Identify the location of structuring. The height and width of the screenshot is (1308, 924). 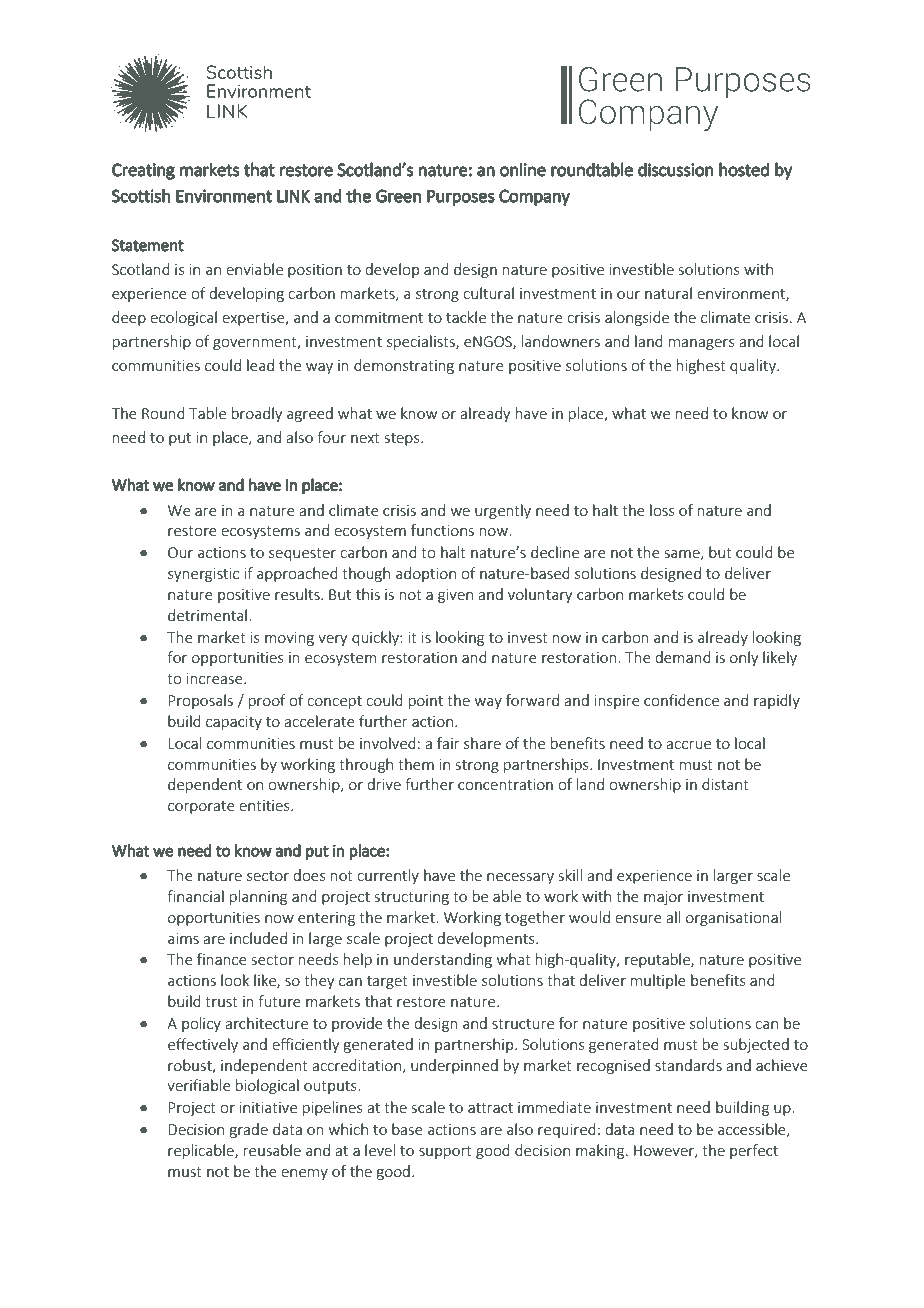
(412, 898).
